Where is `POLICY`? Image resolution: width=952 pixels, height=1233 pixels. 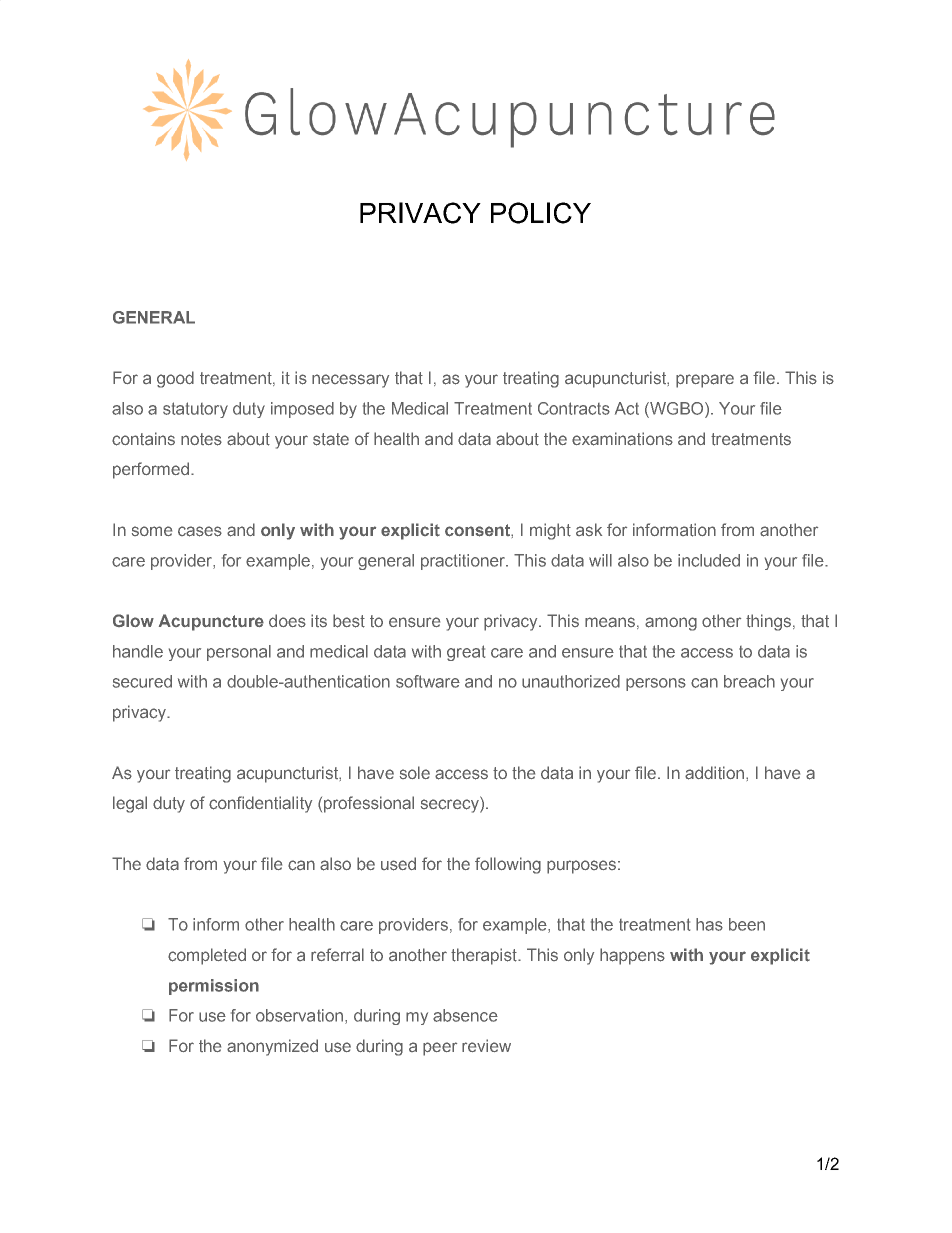 POLICY is located at coordinates (541, 213).
